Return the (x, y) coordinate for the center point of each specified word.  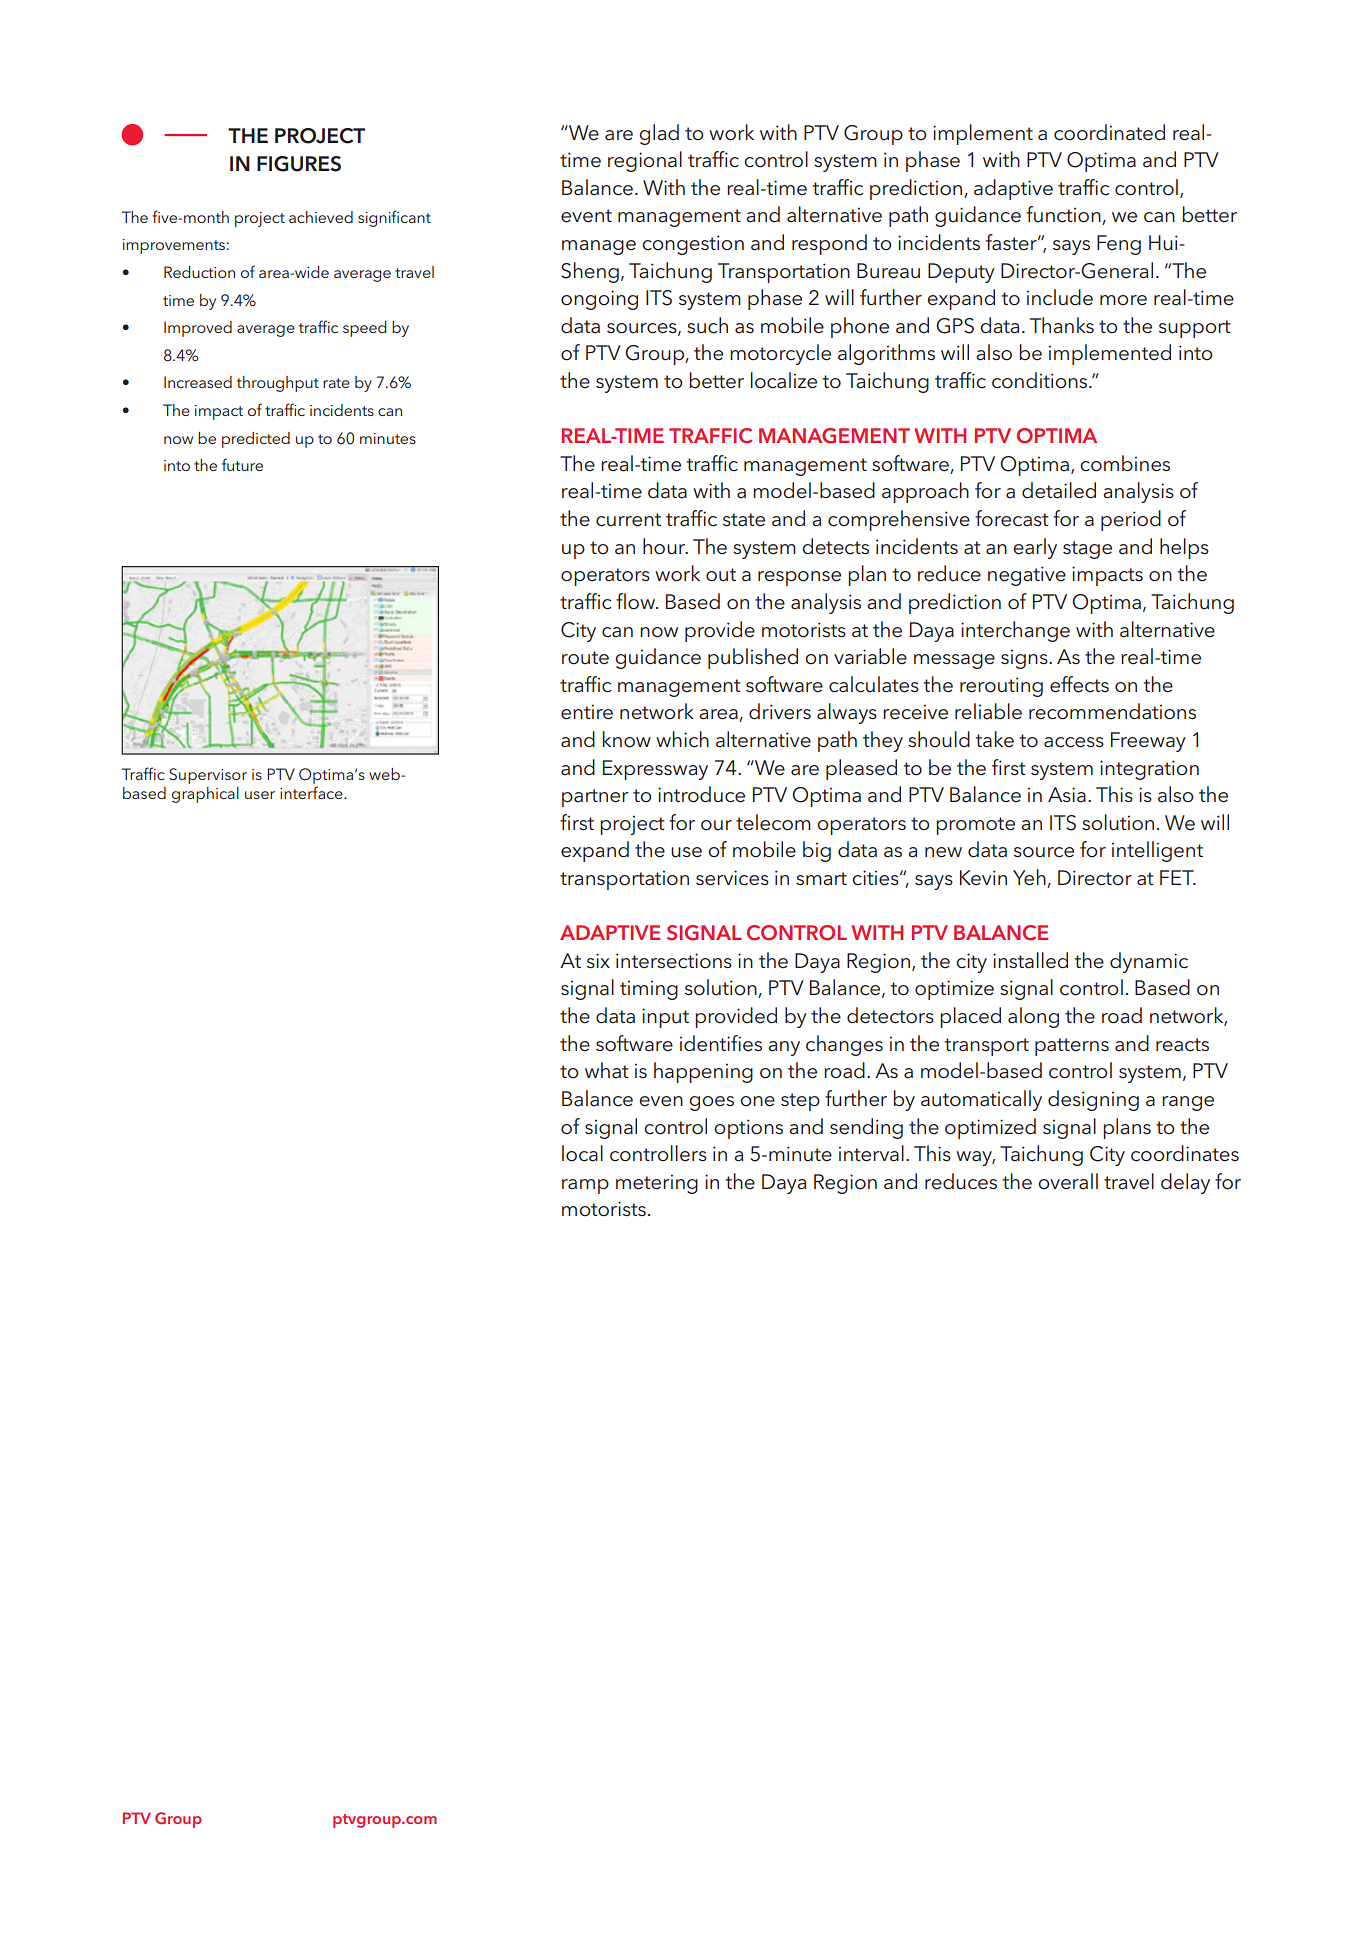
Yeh (1030, 878)
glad (659, 134)
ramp (585, 1186)
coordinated (1109, 132)
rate (336, 383)
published (753, 658)
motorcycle (780, 354)
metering (657, 1184)
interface (312, 792)
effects (1079, 684)
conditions (1041, 380)
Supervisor (208, 776)
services (732, 878)
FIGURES (299, 164)
